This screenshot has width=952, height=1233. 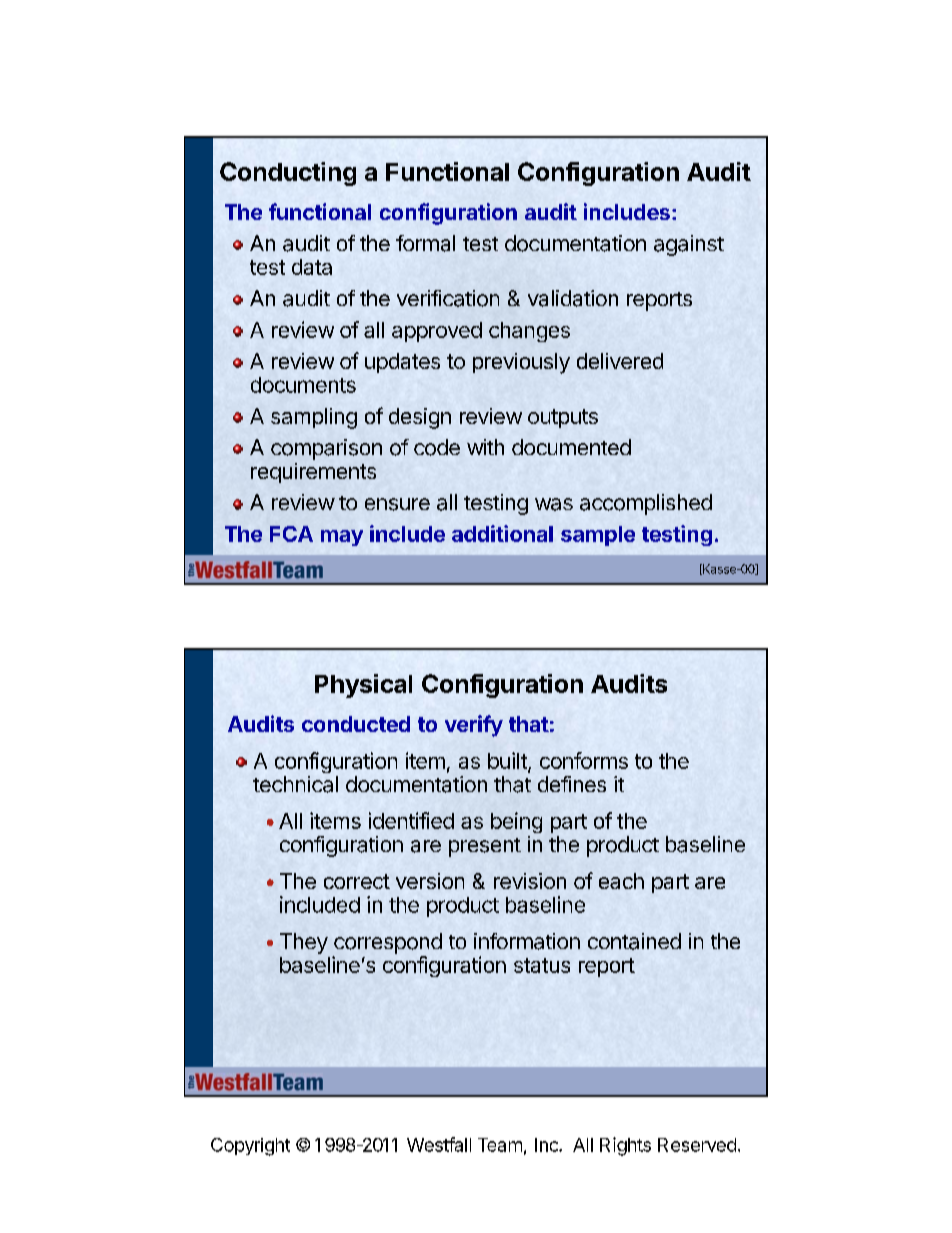 I want to click on Team, so click(x=500, y=1145).
